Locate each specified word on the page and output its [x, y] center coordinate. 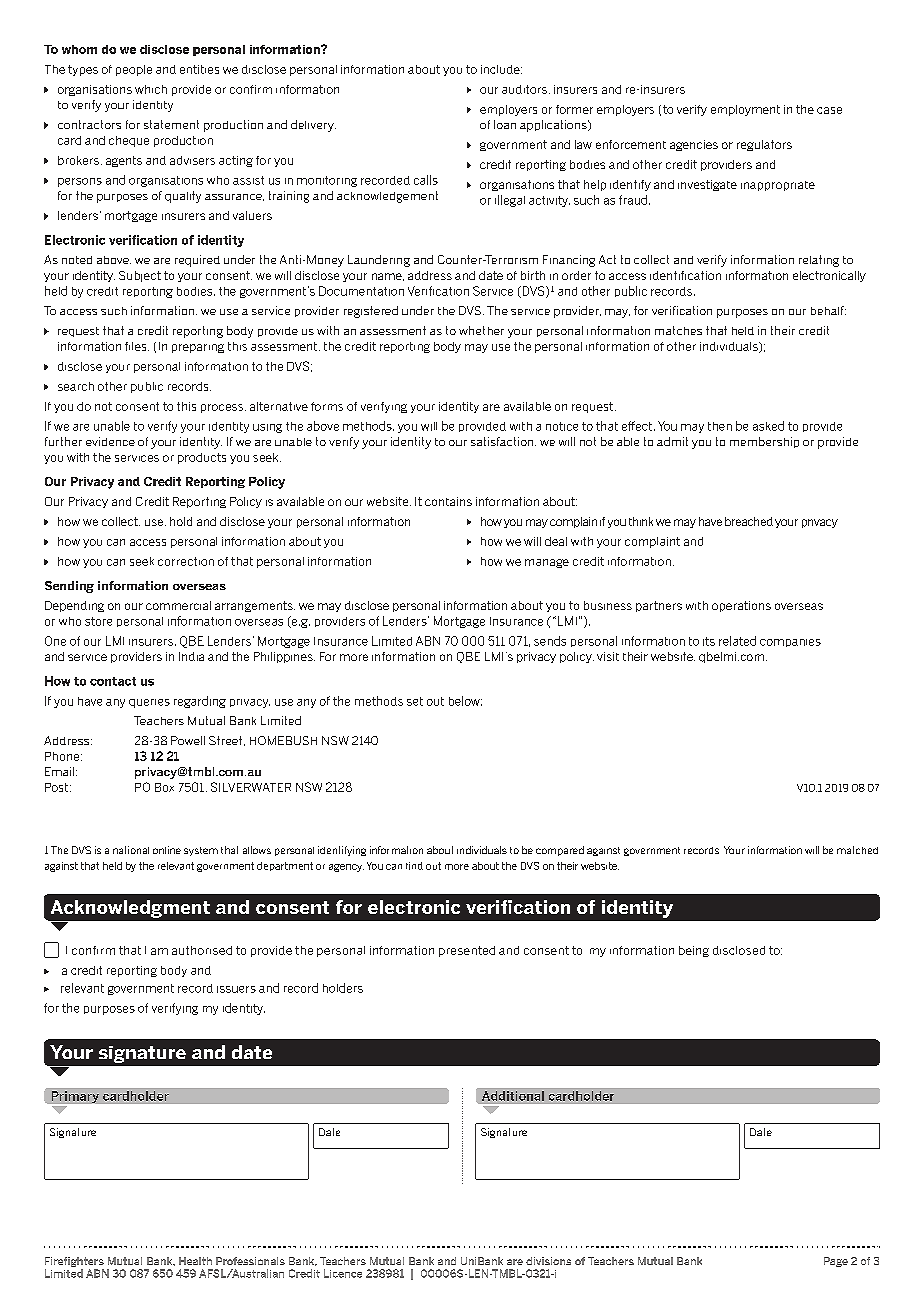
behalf [828, 310]
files [137, 346]
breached [749, 521]
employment [745, 110]
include [501, 69]
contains [448, 501]
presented [467, 951]
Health [195, 1261]
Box [164, 787]
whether [481, 330]
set [415, 701]
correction [186, 561]
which [151, 89]
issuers [236, 989]
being [694, 951]
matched [857, 850]
